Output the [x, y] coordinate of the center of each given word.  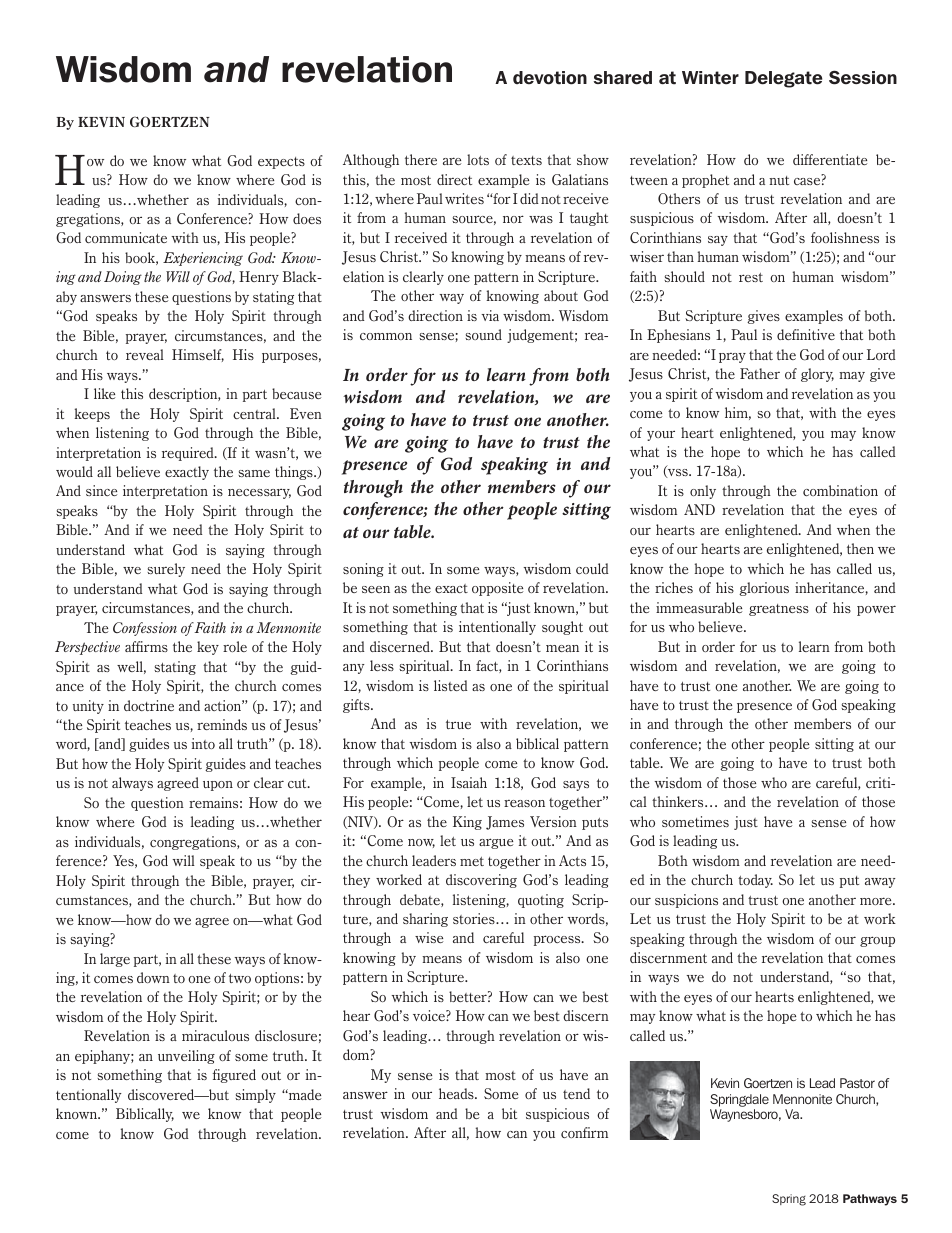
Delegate [783, 79]
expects [281, 163]
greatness [779, 610]
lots [478, 159]
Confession [145, 629]
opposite [497, 589]
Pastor [857, 1083]
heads [457, 1093]
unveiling [186, 1057]
